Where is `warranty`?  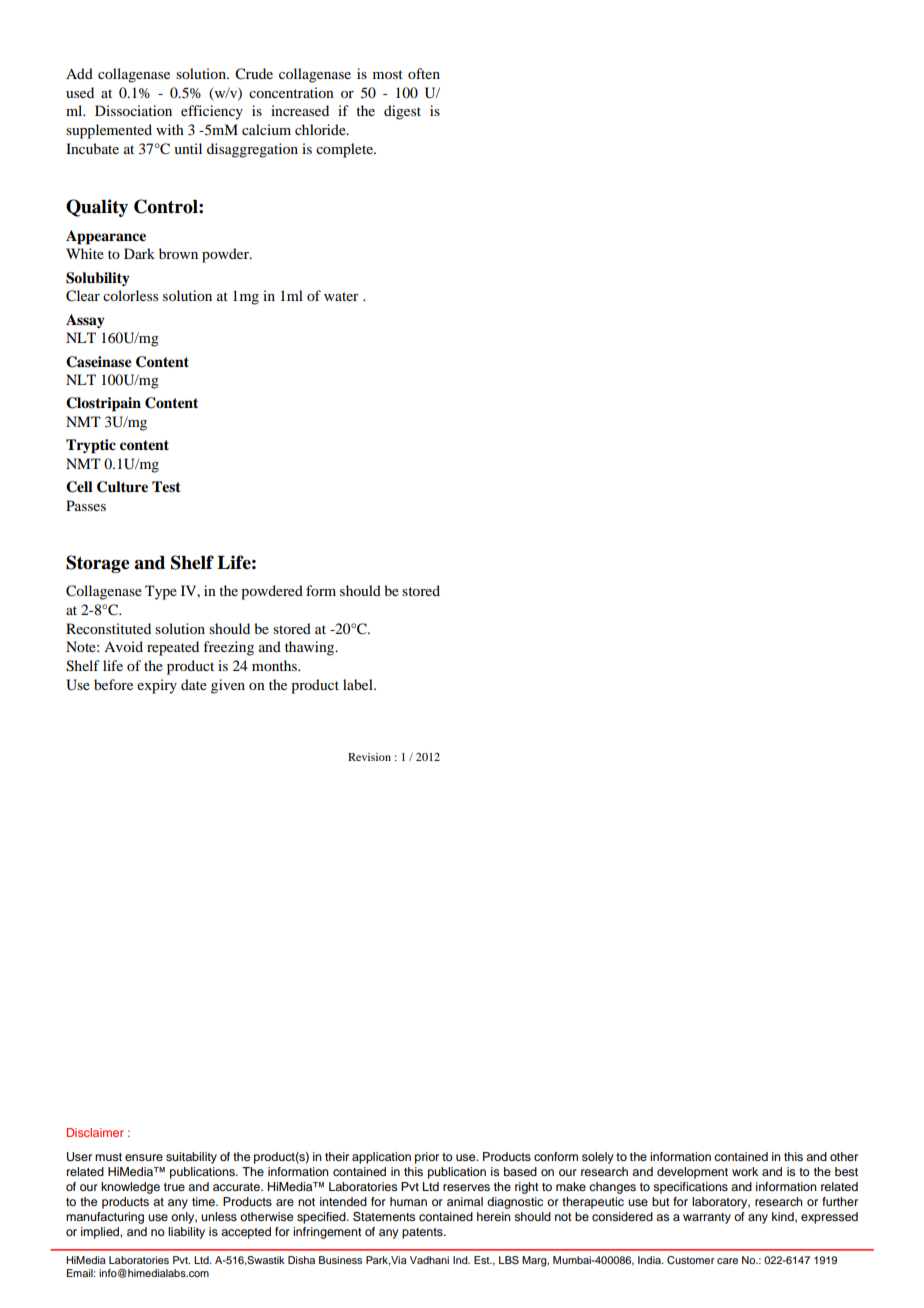
warranty is located at coordinates (707, 1218).
